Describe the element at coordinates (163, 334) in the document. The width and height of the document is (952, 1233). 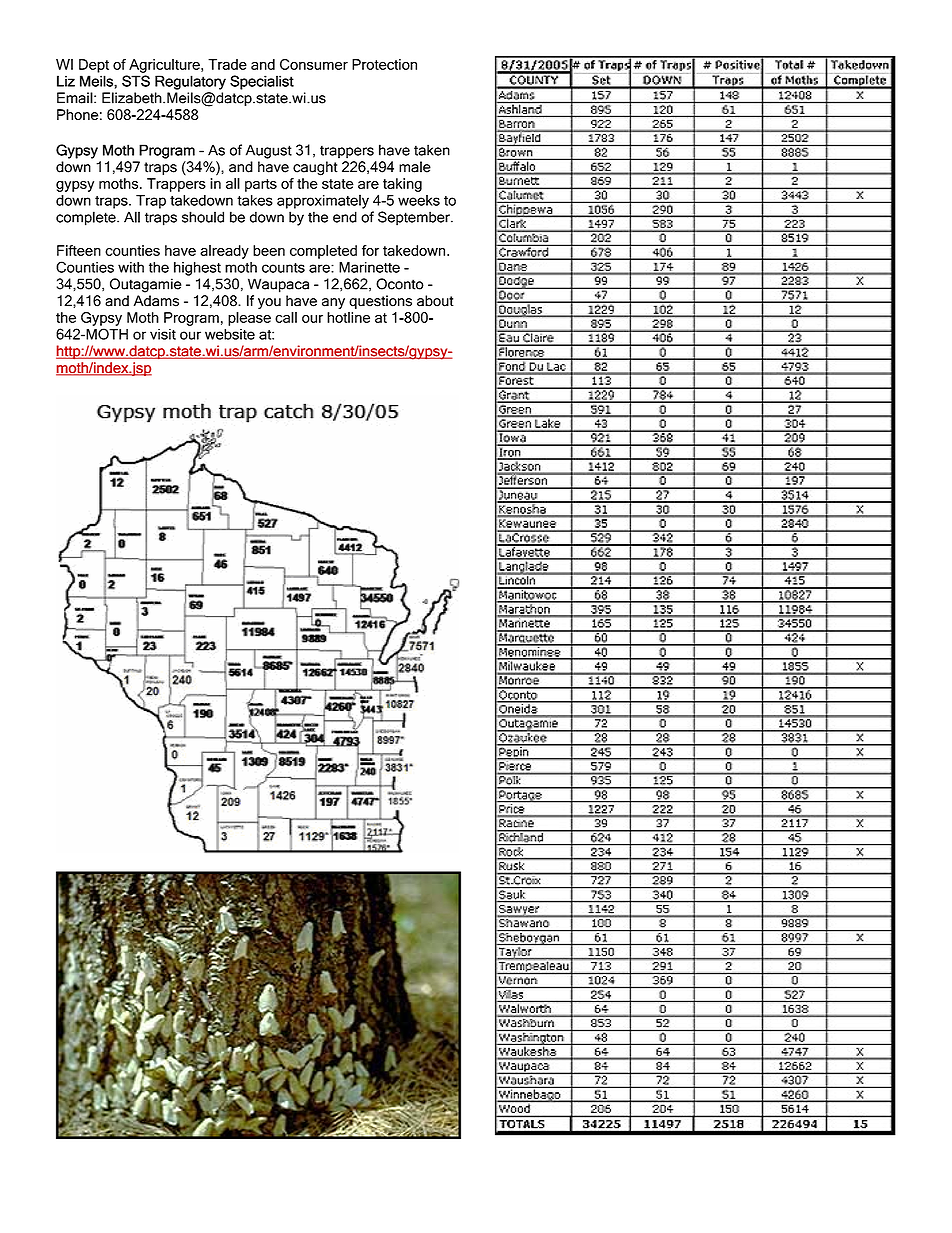
I see `visit` at that location.
